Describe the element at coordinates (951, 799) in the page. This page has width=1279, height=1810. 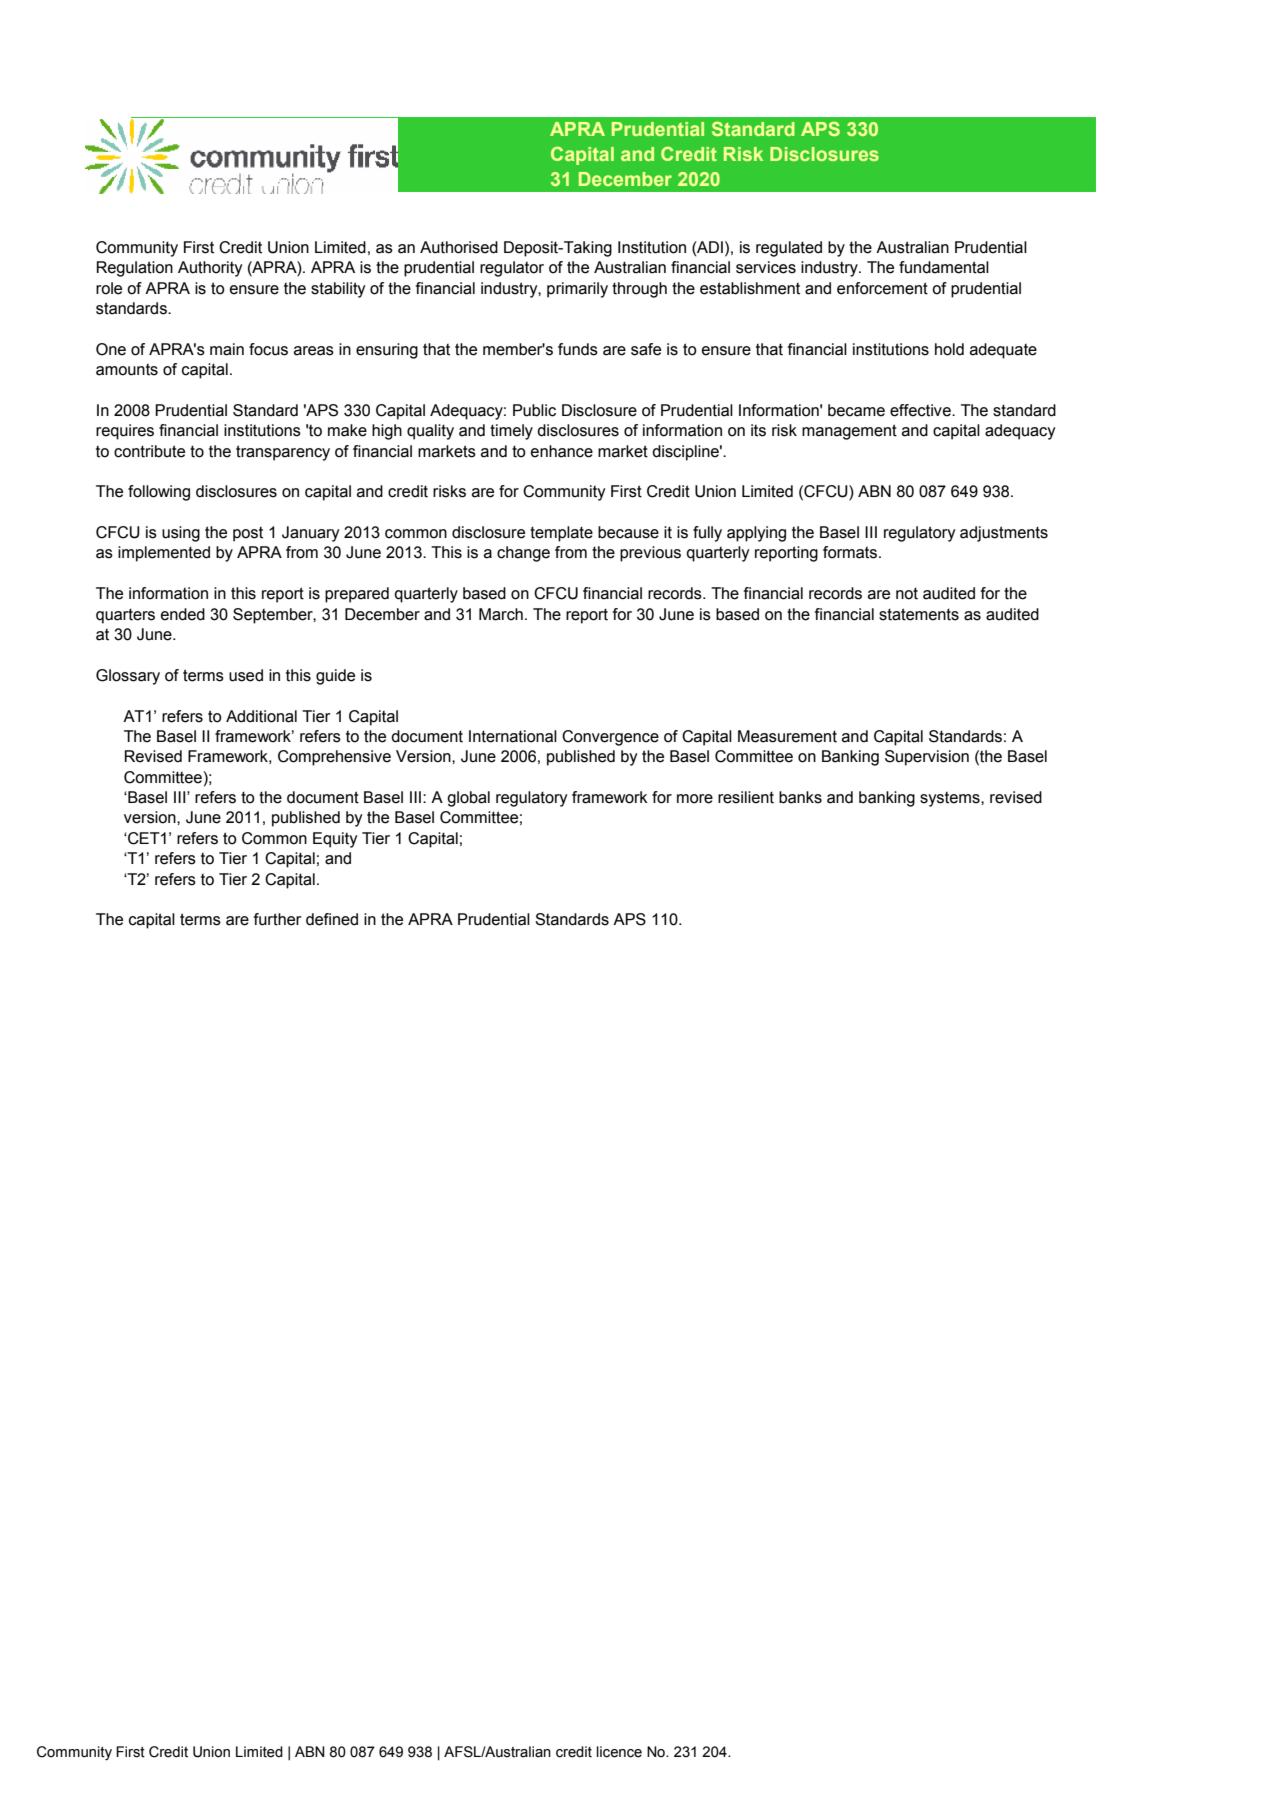
I see `systems` at that location.
